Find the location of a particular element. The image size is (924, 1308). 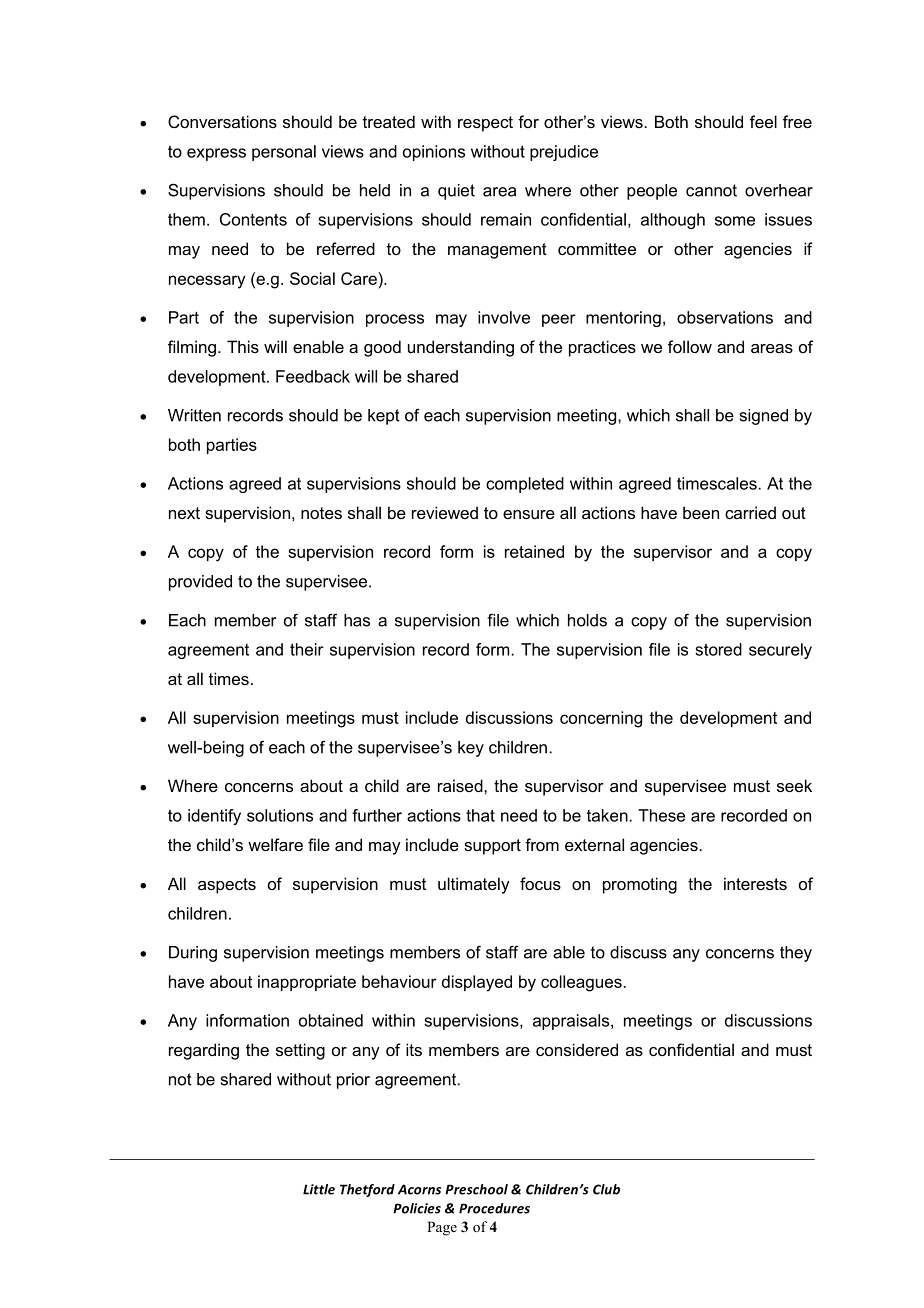

personal is located at coordinates (284, 153).
